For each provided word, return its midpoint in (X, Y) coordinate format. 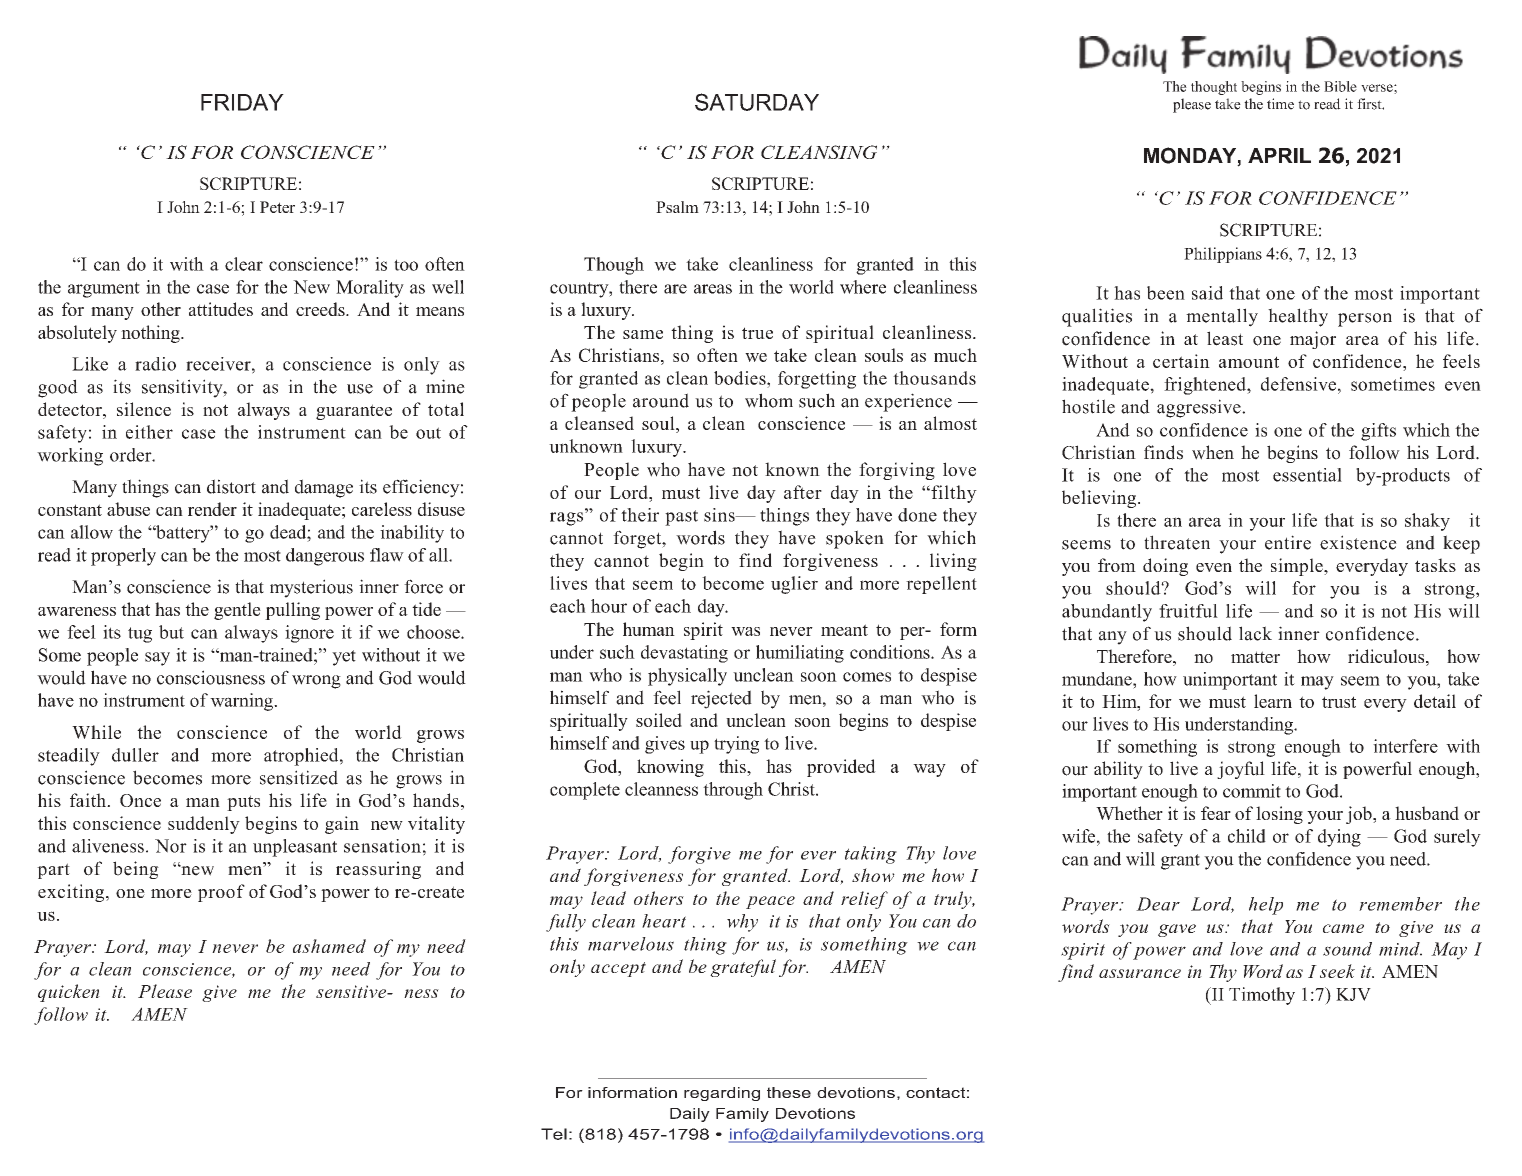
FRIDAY (242, 102)
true (757, 333)
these (789, 1092)
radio (155, 364)
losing (1279, 815)
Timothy (1262, 996)
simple (1298, 567)
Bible (1340, 86)
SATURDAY (757, 102)
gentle (237, 611)
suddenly (204, 825)
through (733, 791)
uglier (794, 585)
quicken (69, 993)
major (1313, 340)
